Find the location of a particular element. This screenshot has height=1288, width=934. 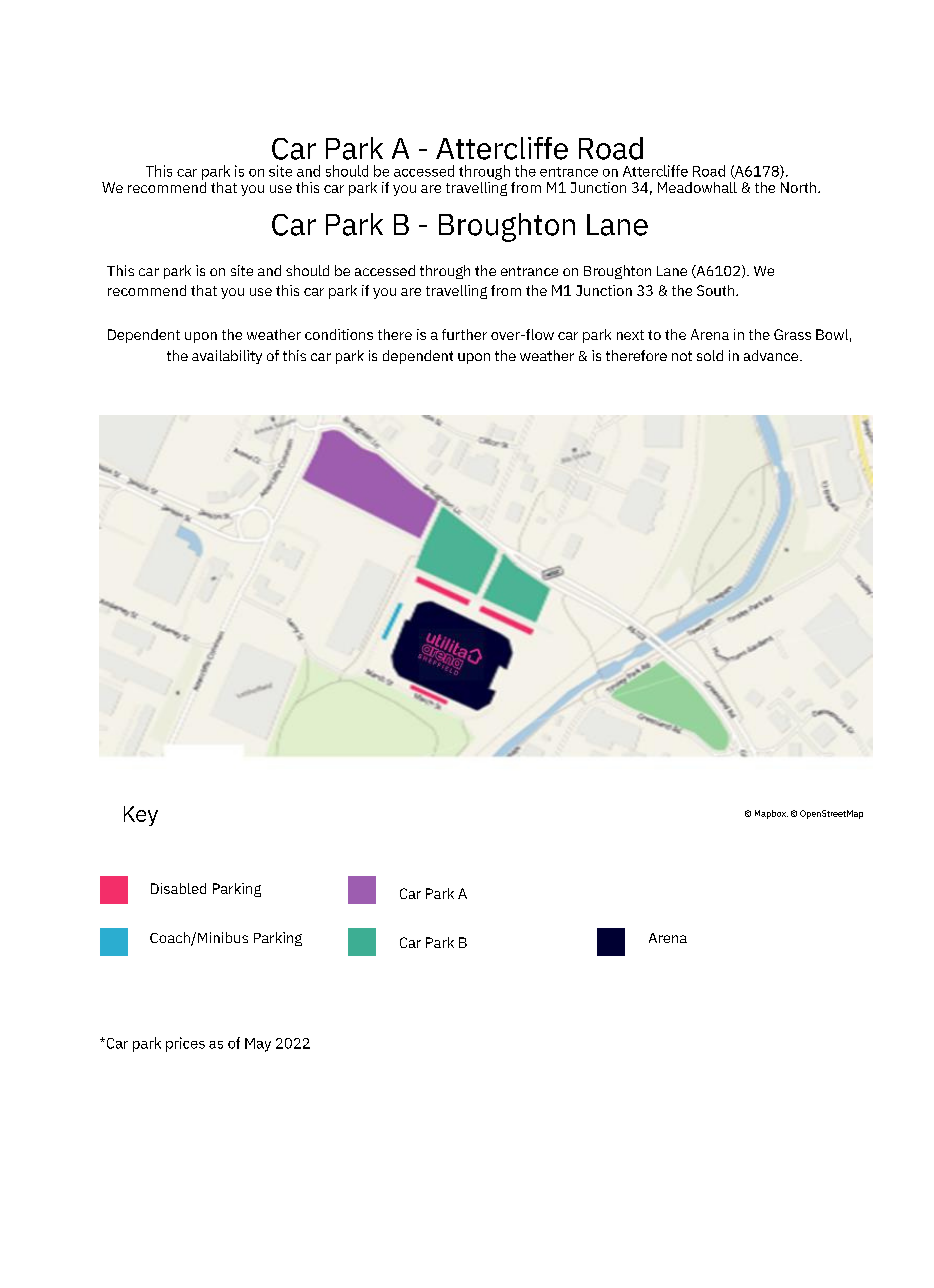

Disabled is located at coordinates (178, 888).
